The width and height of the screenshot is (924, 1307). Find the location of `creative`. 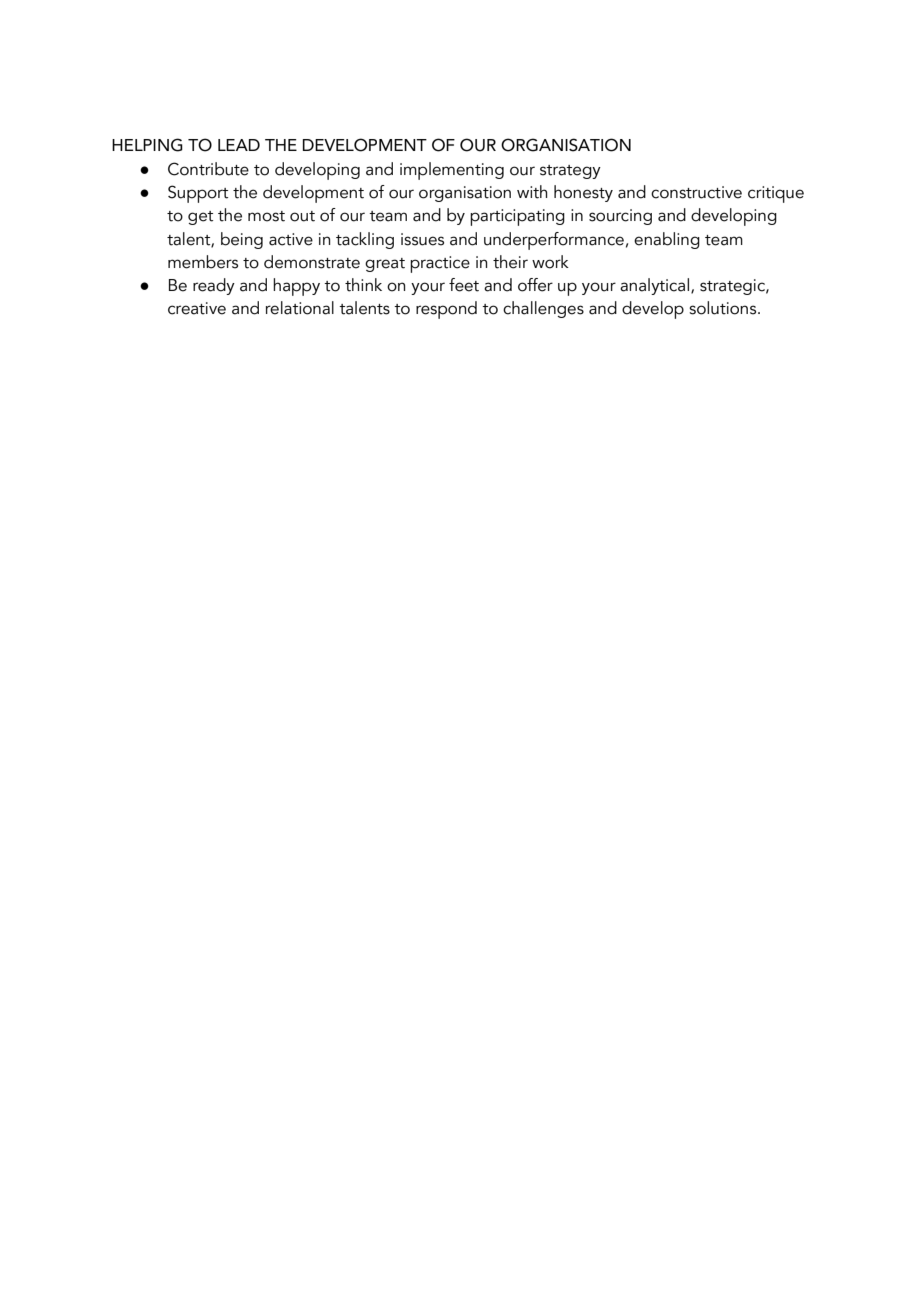

creative is located at coordinates (197, 308).
